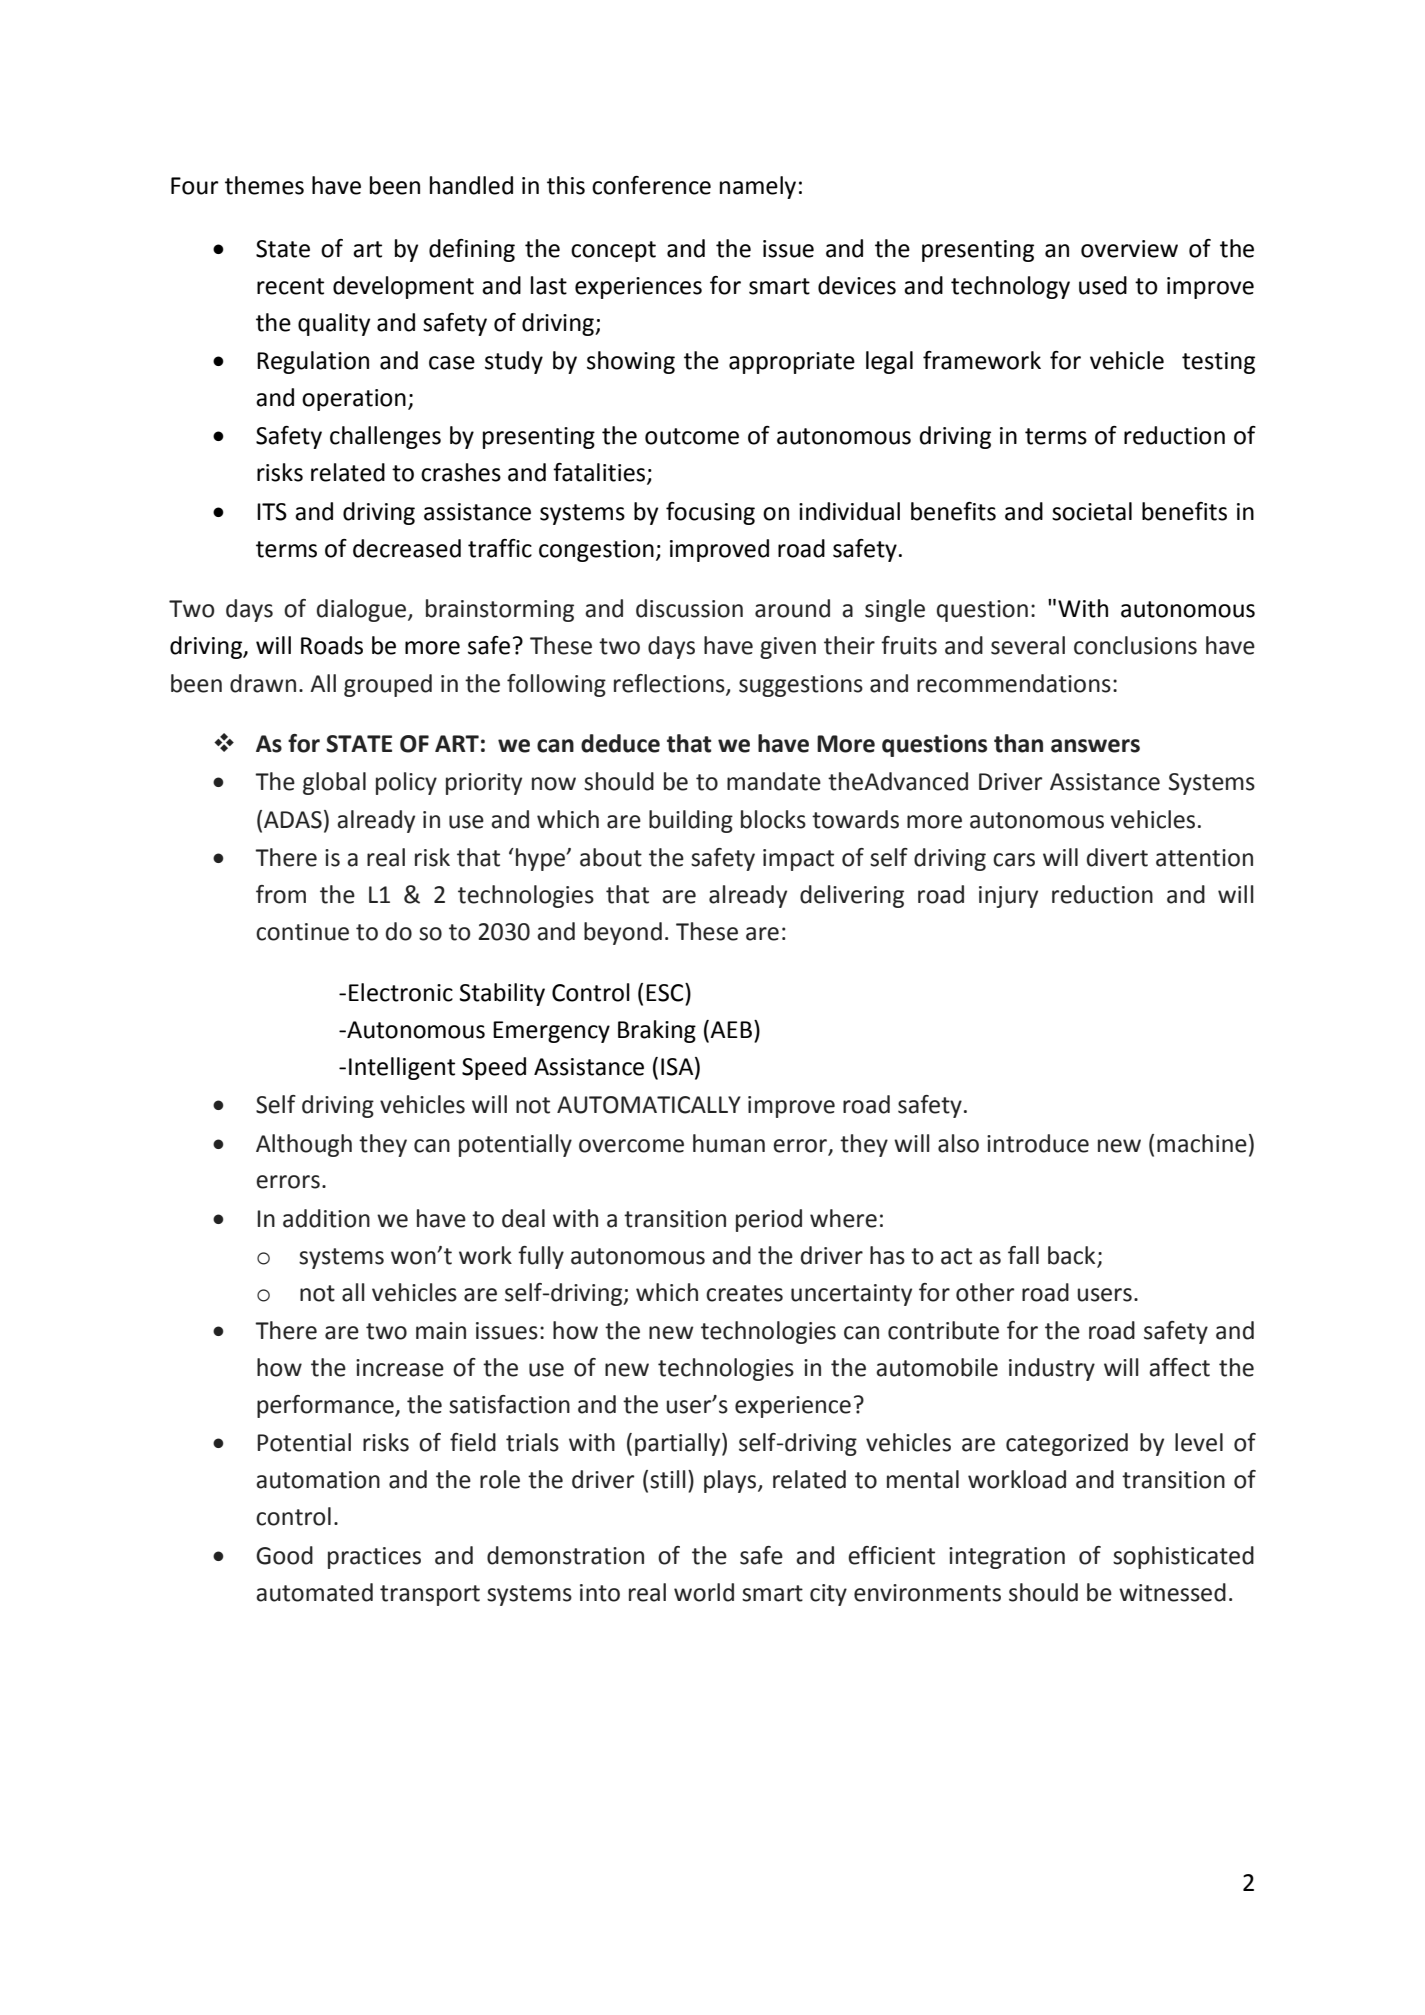 This page has height=2015, width=1425. Describe the element at coordinates (769, 1220) in the page. I see `period` at that location.
